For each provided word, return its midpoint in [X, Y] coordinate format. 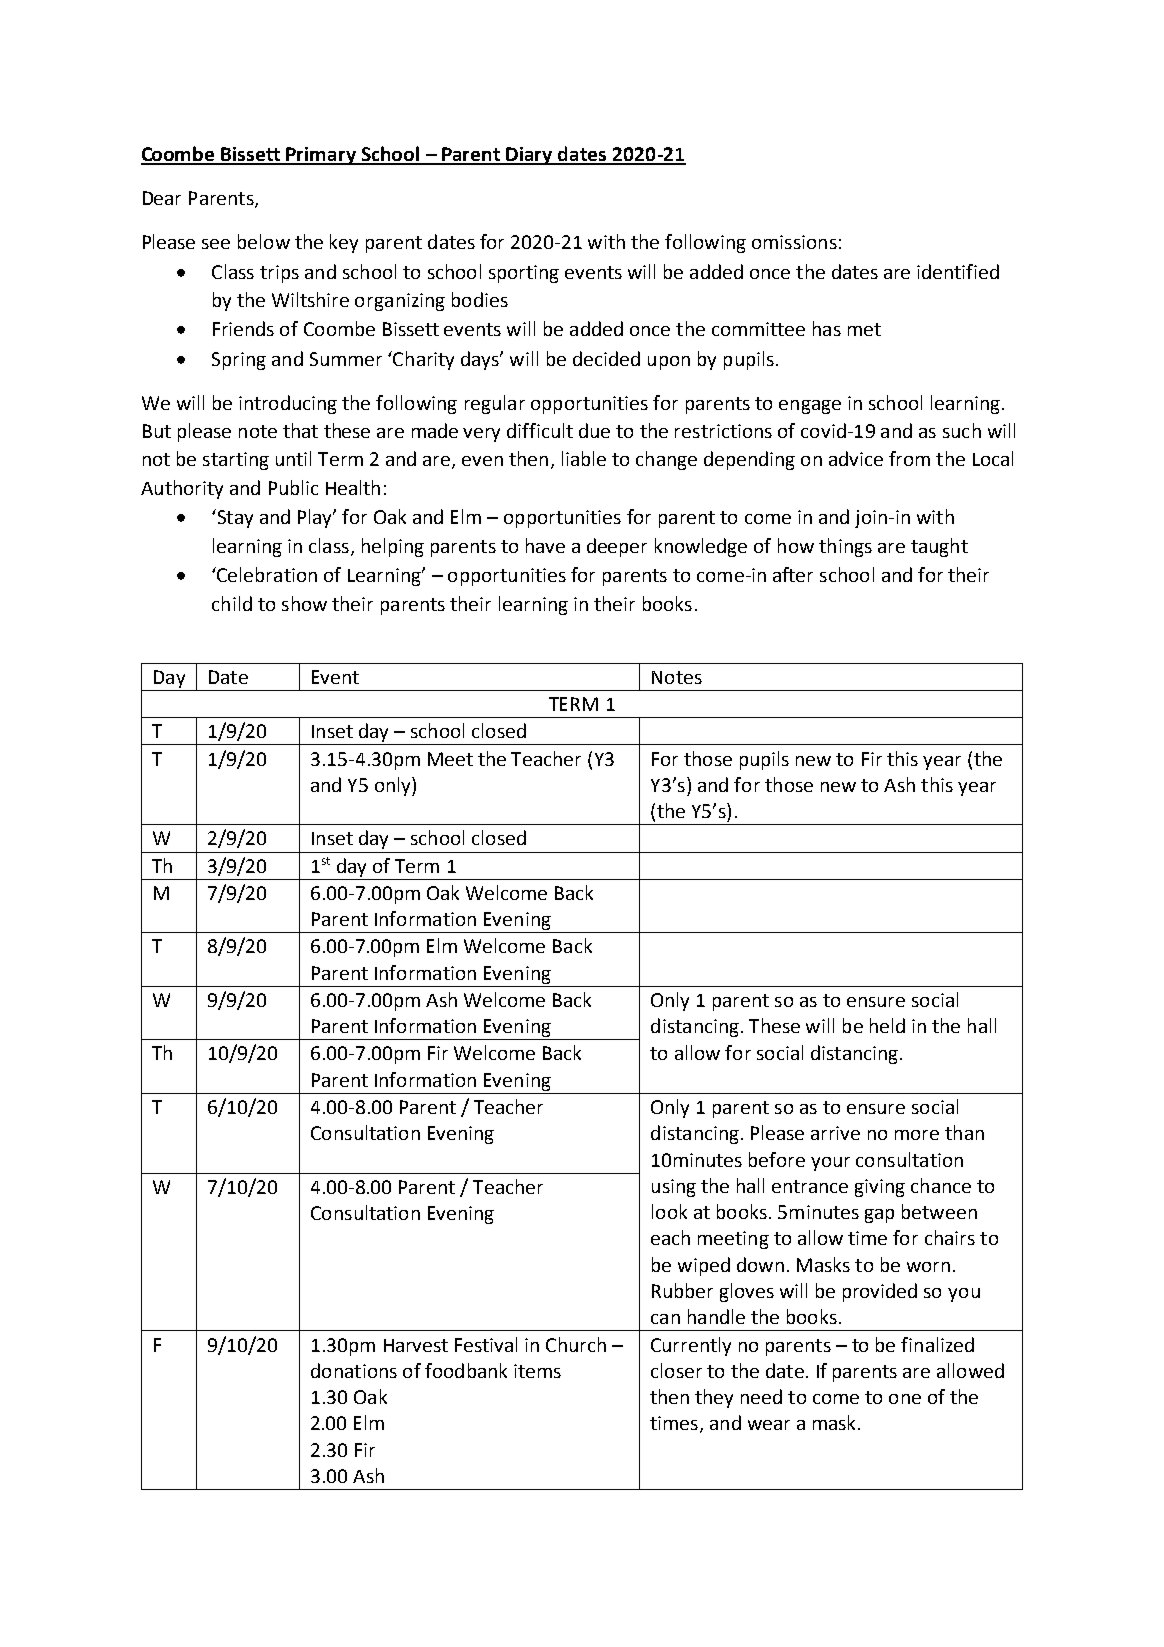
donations [354, 1370]
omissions [794, 242]
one [905, 1399]
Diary [530, 156]
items [537, 1371]
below [264, 241]
